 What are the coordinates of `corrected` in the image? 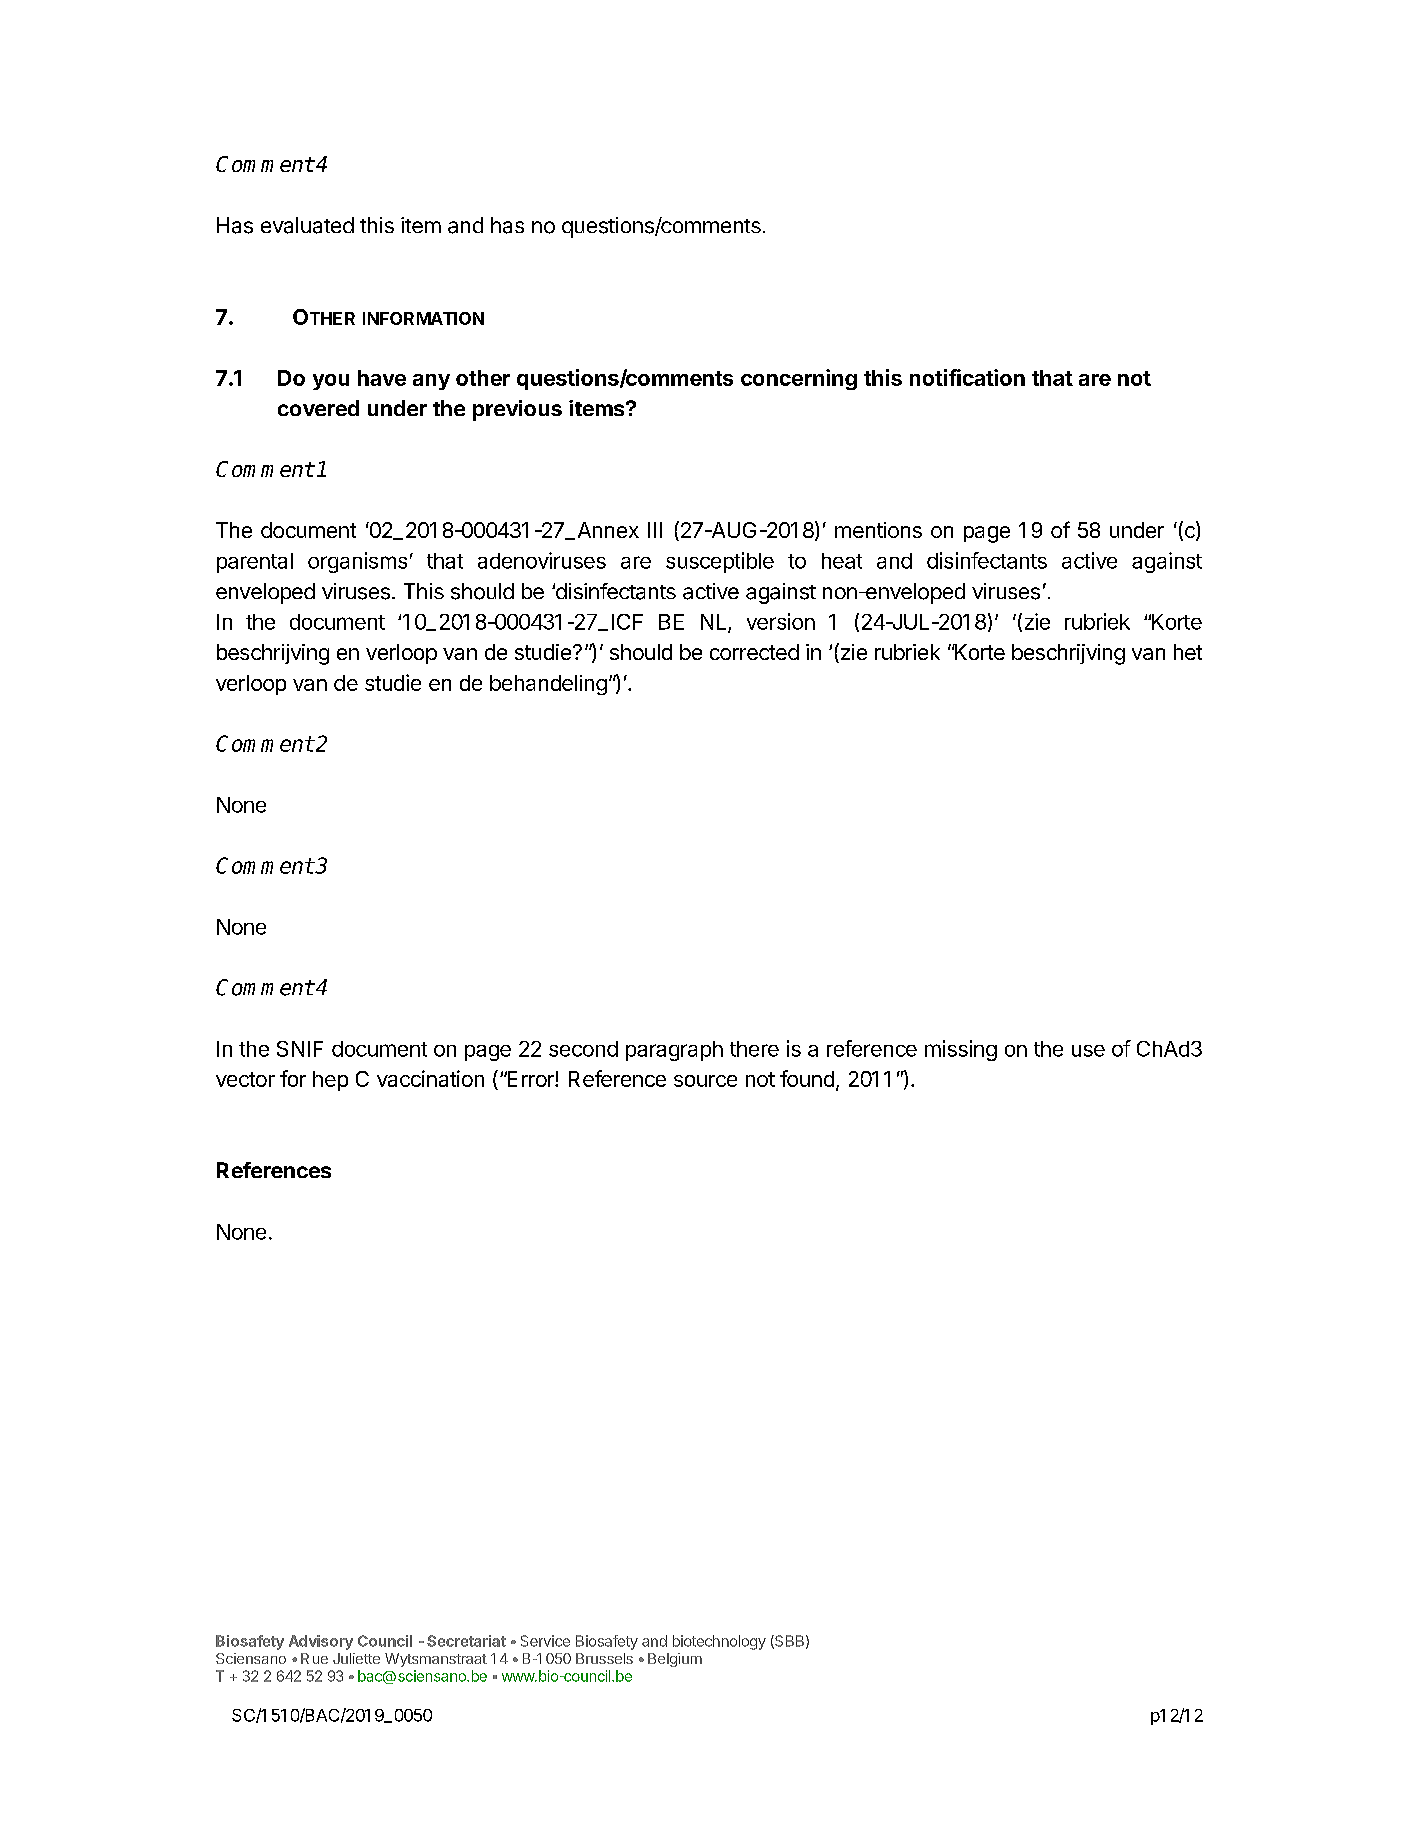 It's located at (754, 652).
